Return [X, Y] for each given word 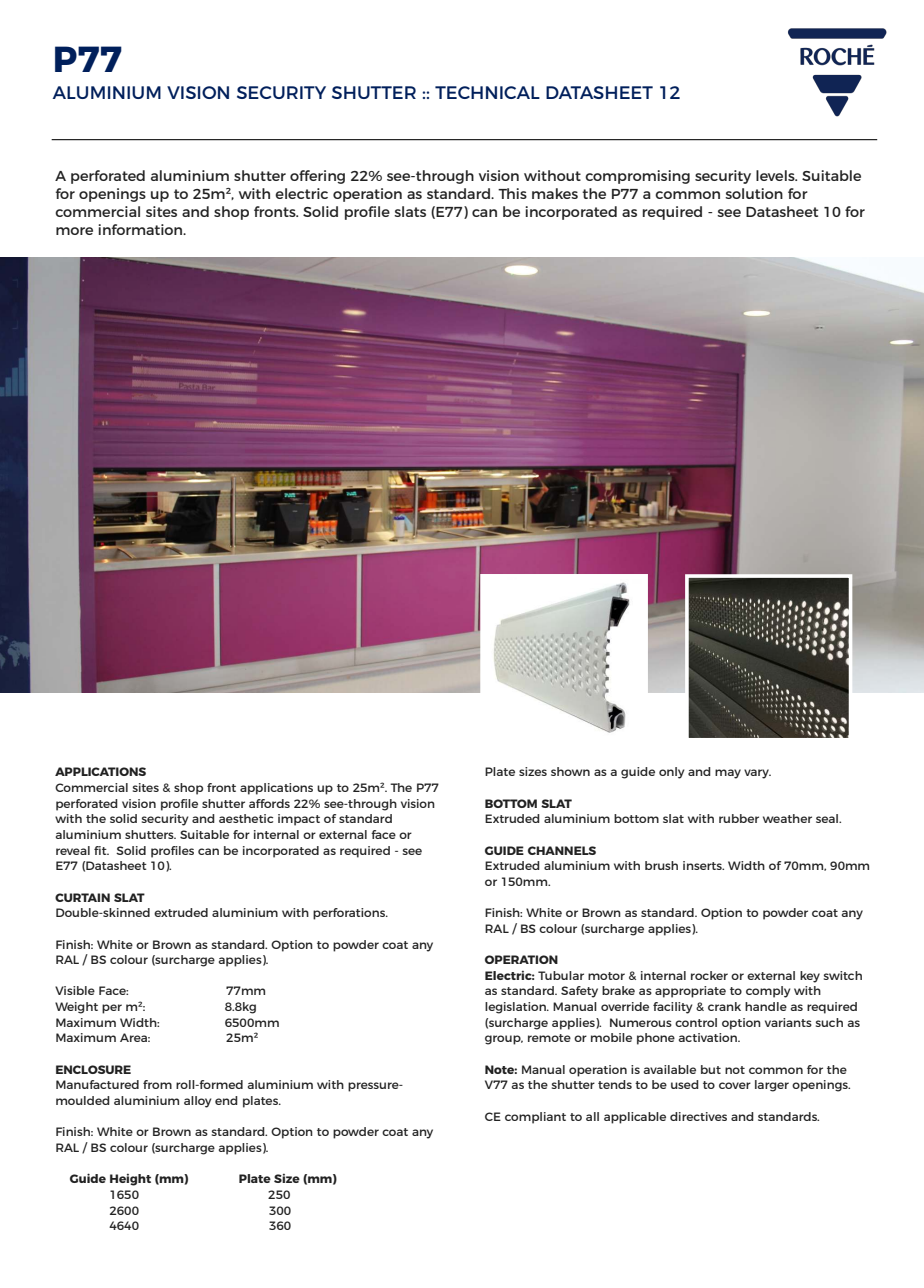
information [141, 229]
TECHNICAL [487, 92]
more [74, 231]
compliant [535, 1118]
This [512, 193]
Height [130, 1180]
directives [698, 1116]
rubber [739, 818]
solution [754, 193]
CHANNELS [562, 850]
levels [776, 175]
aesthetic [246, 818]
